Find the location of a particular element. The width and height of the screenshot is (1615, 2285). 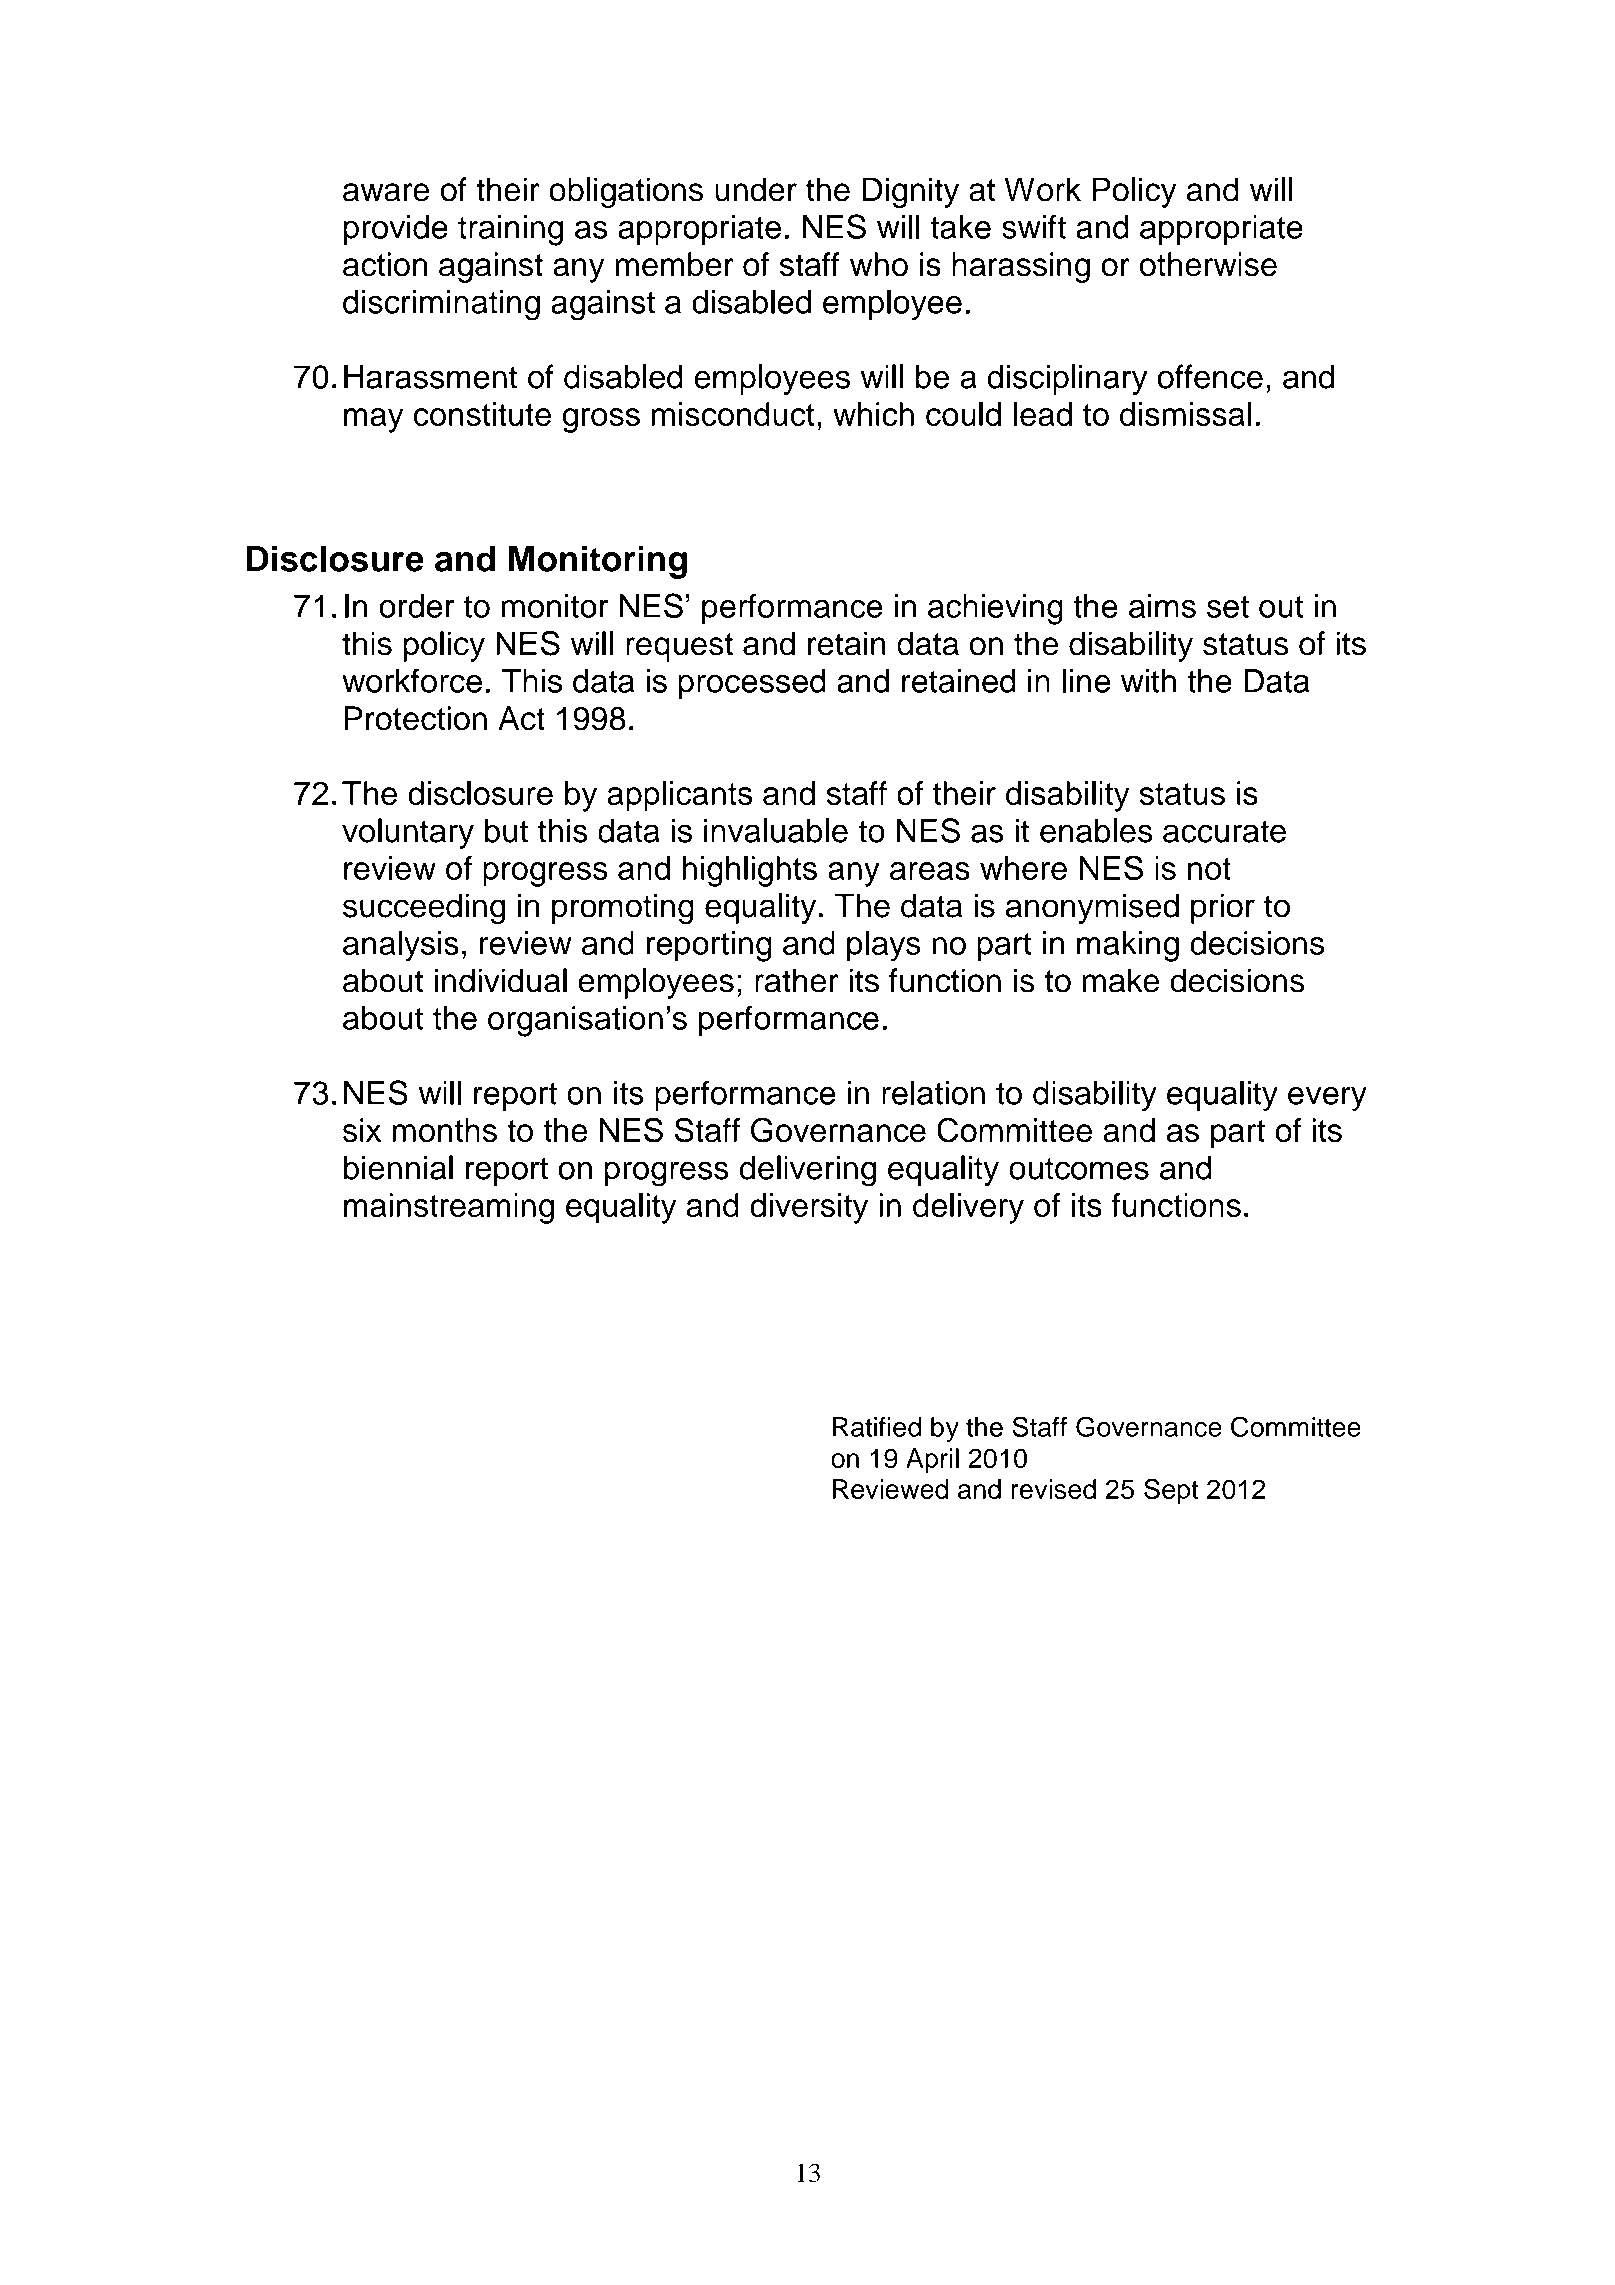

dismissal is located at coordinates (1185, 414).
